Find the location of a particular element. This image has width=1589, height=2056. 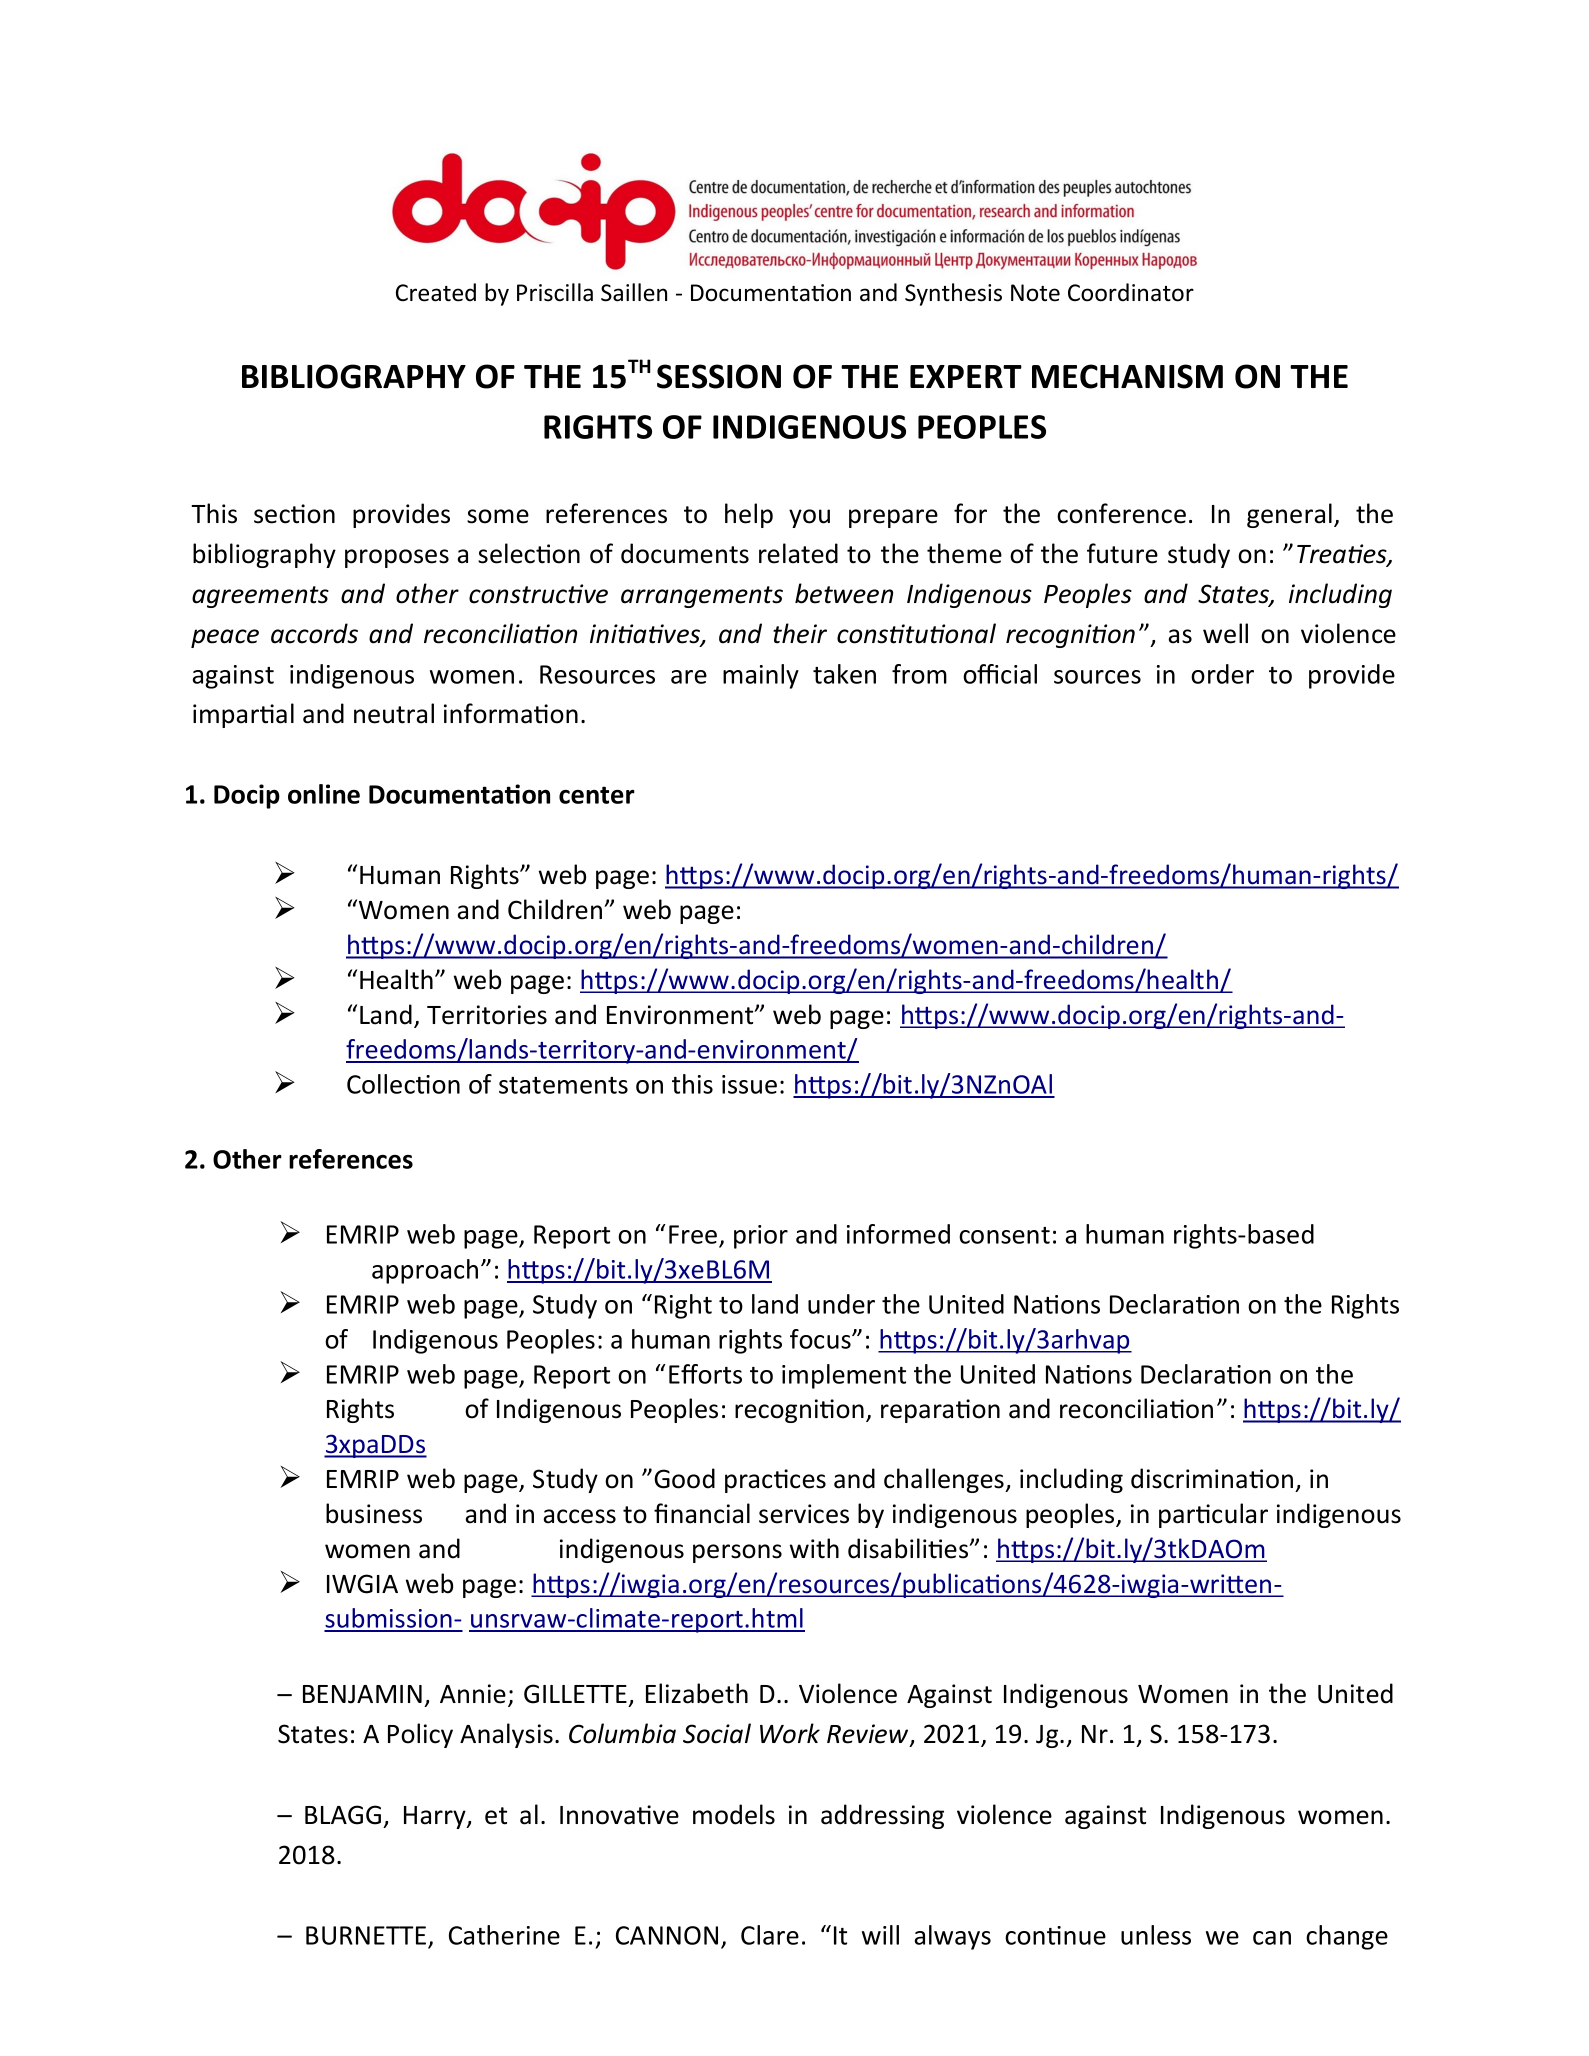

discrimination is located at coordinates (1212, 1478).
